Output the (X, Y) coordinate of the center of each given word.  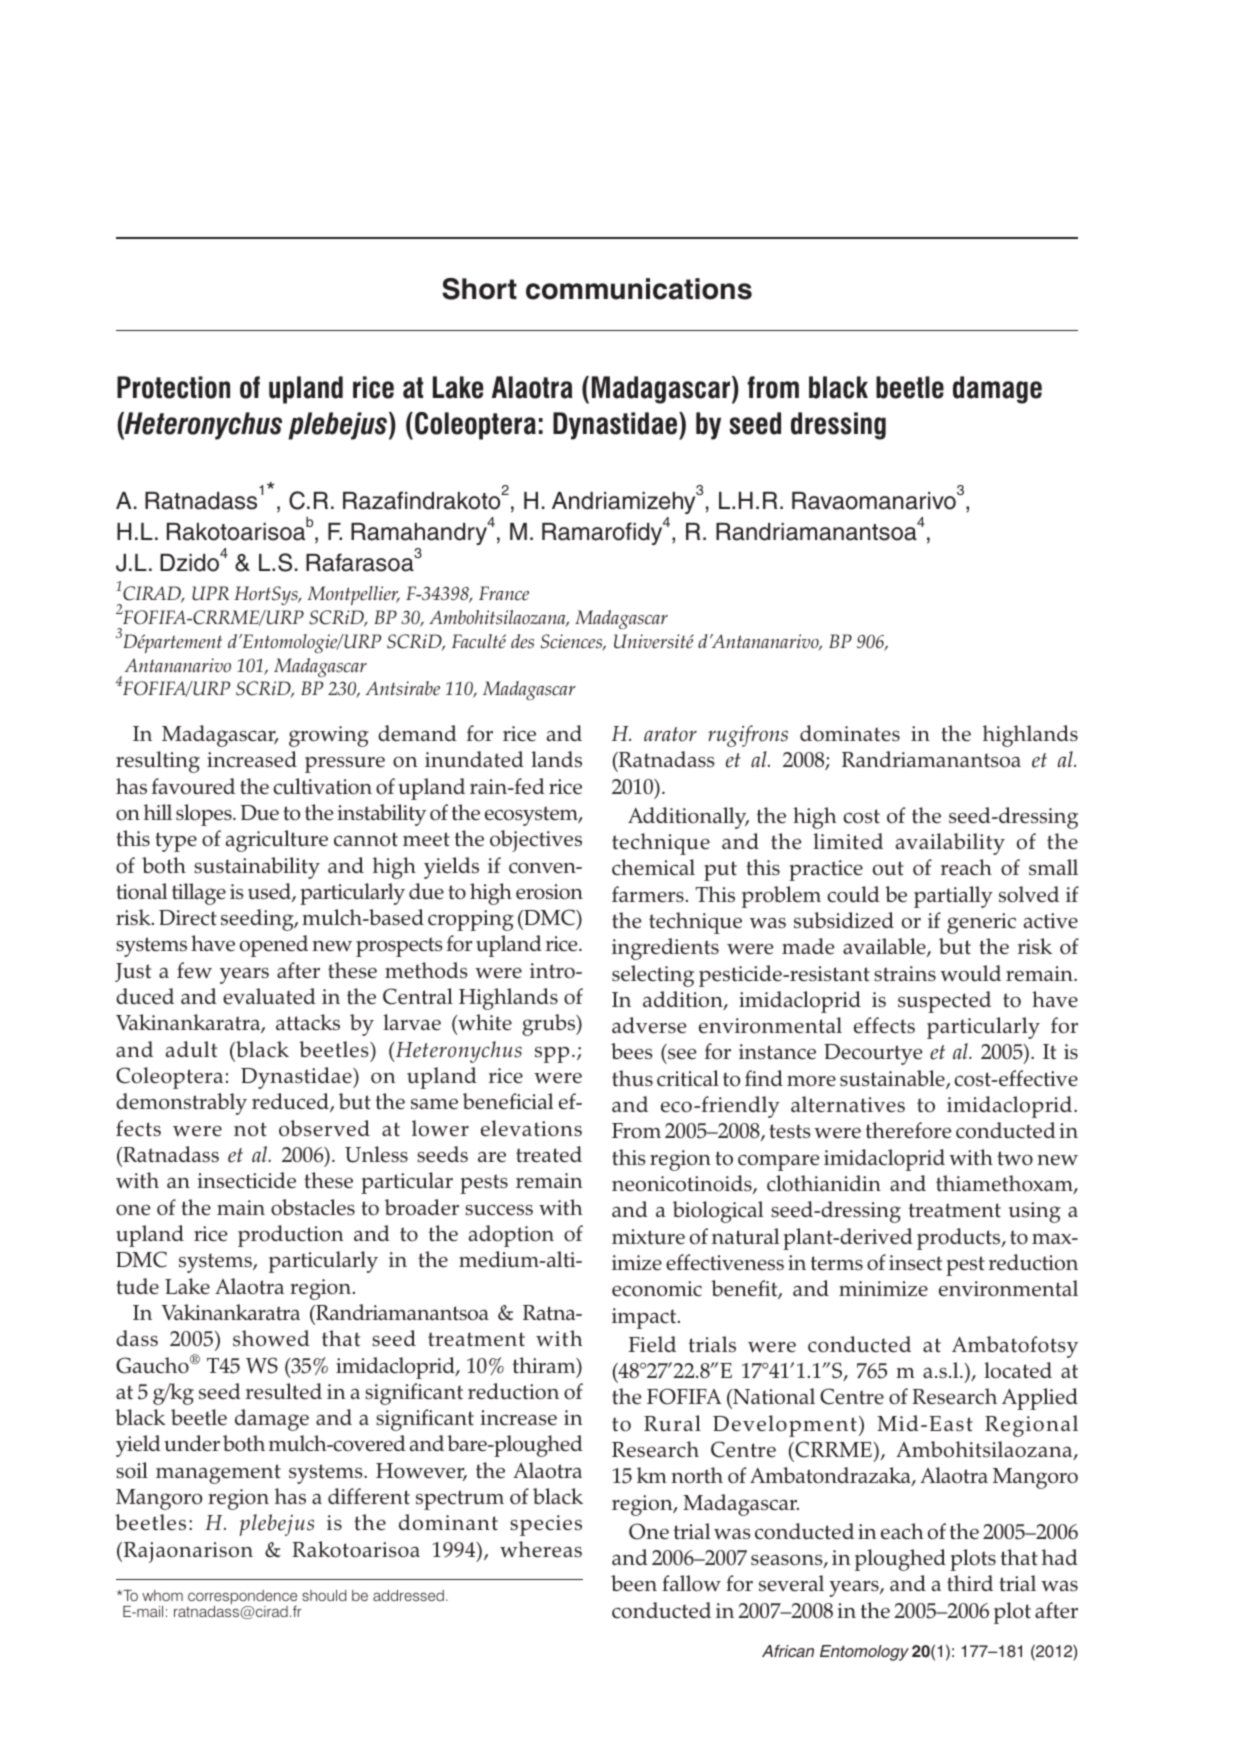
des (522, 641)
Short (479, 289)
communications (639, 289)
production (291, 1236)
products (960, 1239)
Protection (173, 387)
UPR (210, 593)
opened (274, 946)
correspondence (242, 1598)
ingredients (665, 949)
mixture (648, 1237)
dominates (850, 733)
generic (981, 923)
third (970, 1583)
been (634, 1583)
